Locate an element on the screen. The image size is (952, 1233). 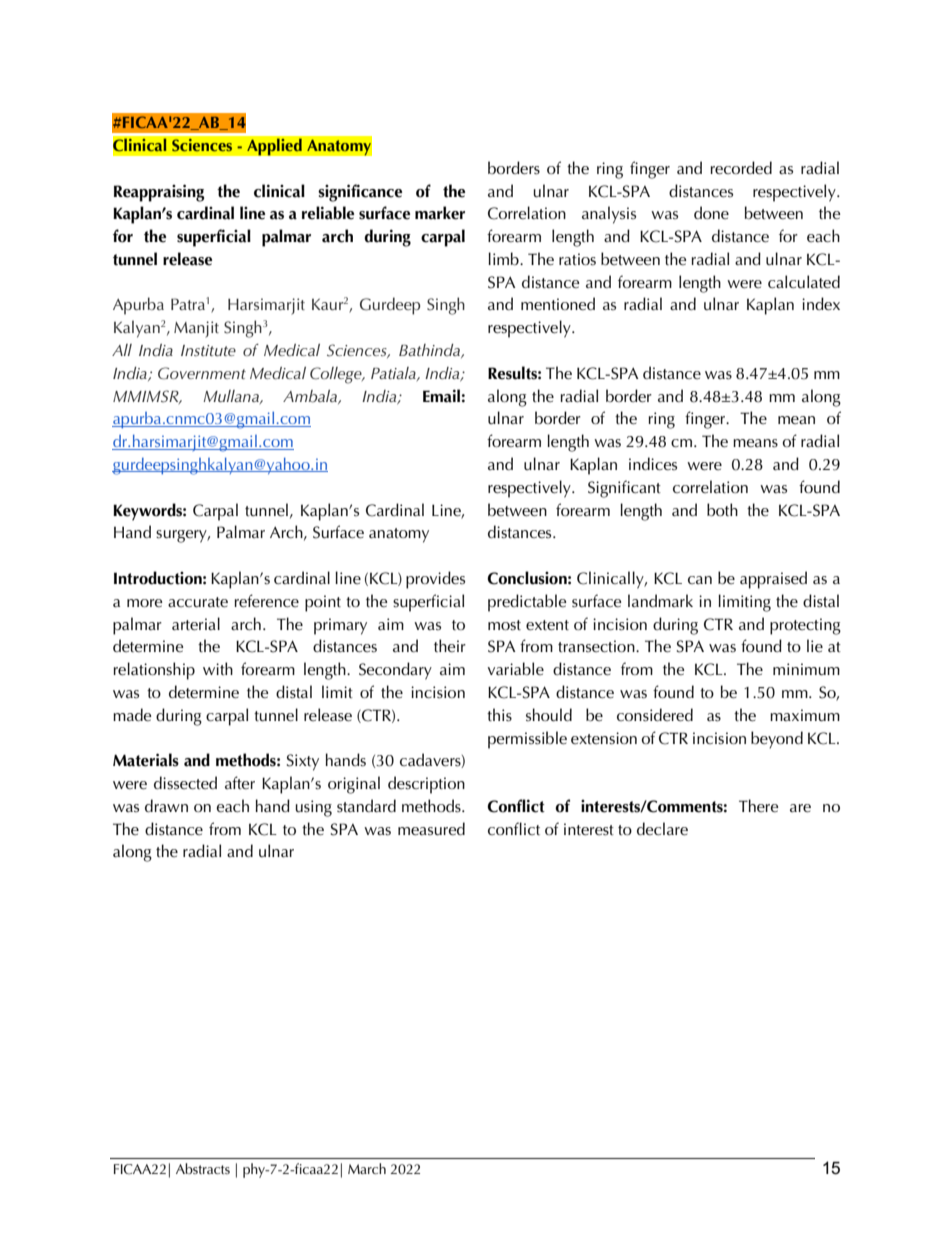
done is located at coordinates (711, 212).
